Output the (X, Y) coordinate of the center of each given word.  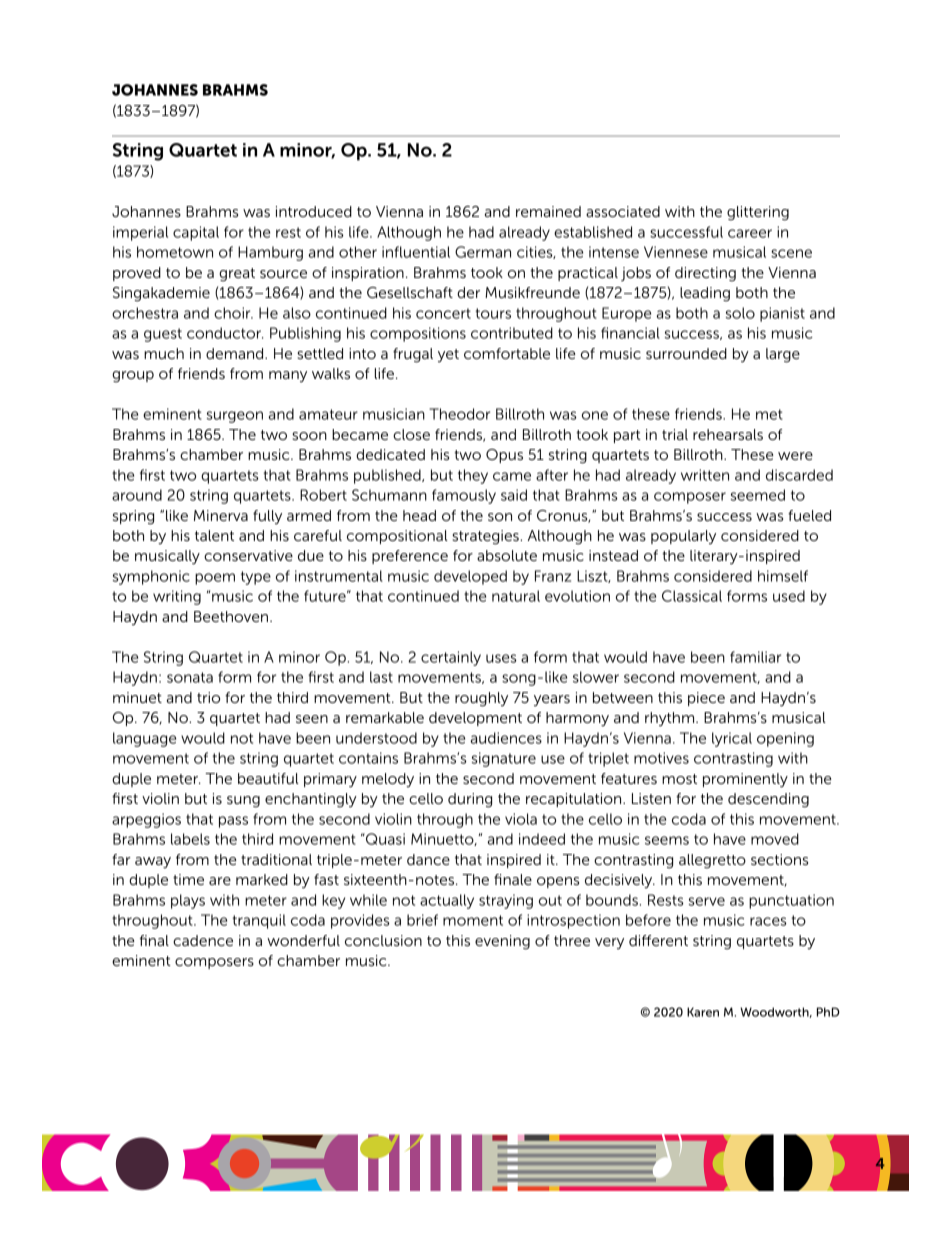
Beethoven (231, 616)
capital (196, 233)
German (483, 252)
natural (516, 596)
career (750, 233)
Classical (692, 596)
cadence (203, 940)
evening (502, 942)
